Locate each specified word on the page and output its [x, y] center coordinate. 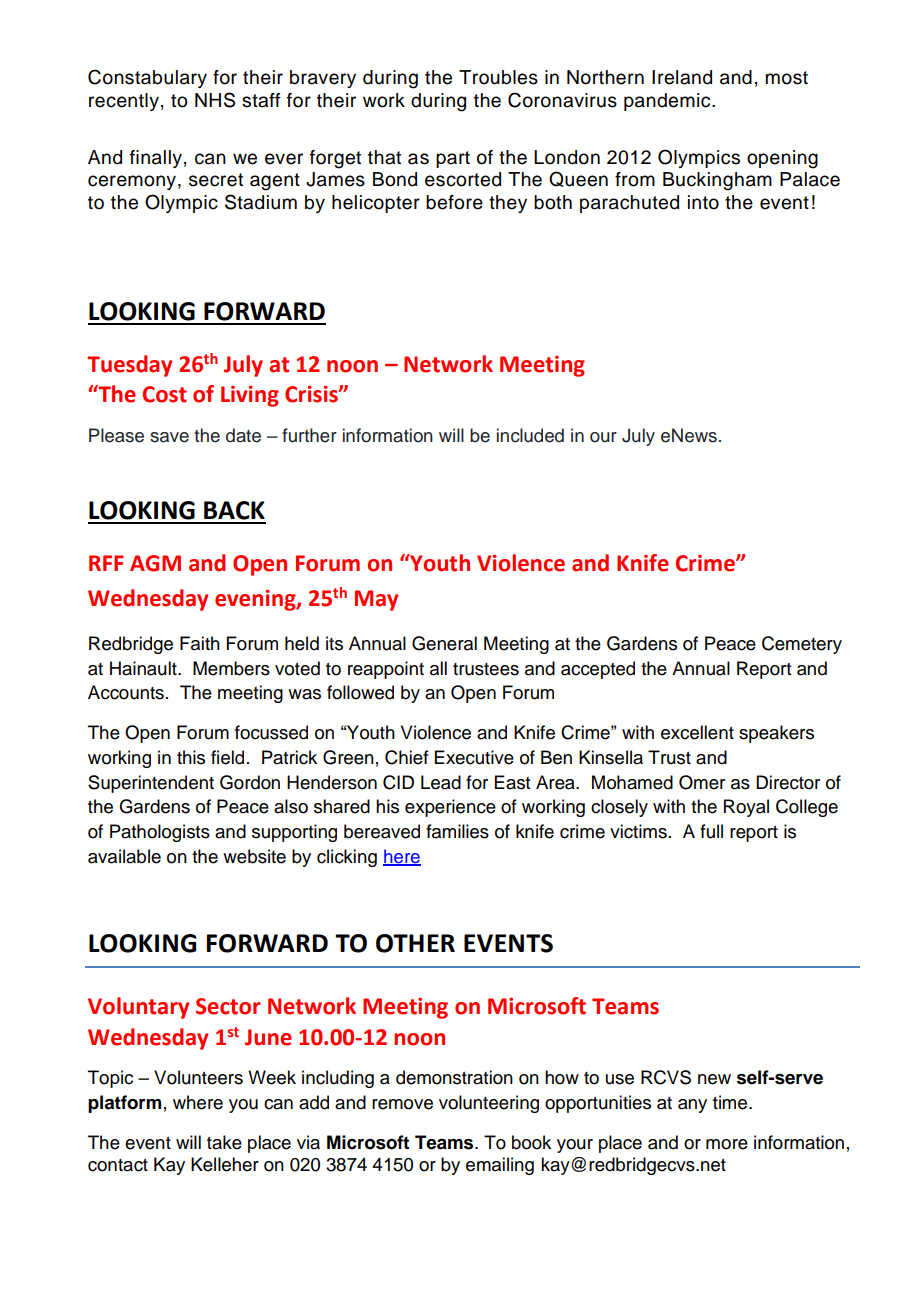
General [444, 643]
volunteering [489, 1104]
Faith [200, 643]
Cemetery [802, 645]
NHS [215, 100]
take [224, 1142]
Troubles [498, 77]
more [727, 1144]
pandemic [668, 102]
